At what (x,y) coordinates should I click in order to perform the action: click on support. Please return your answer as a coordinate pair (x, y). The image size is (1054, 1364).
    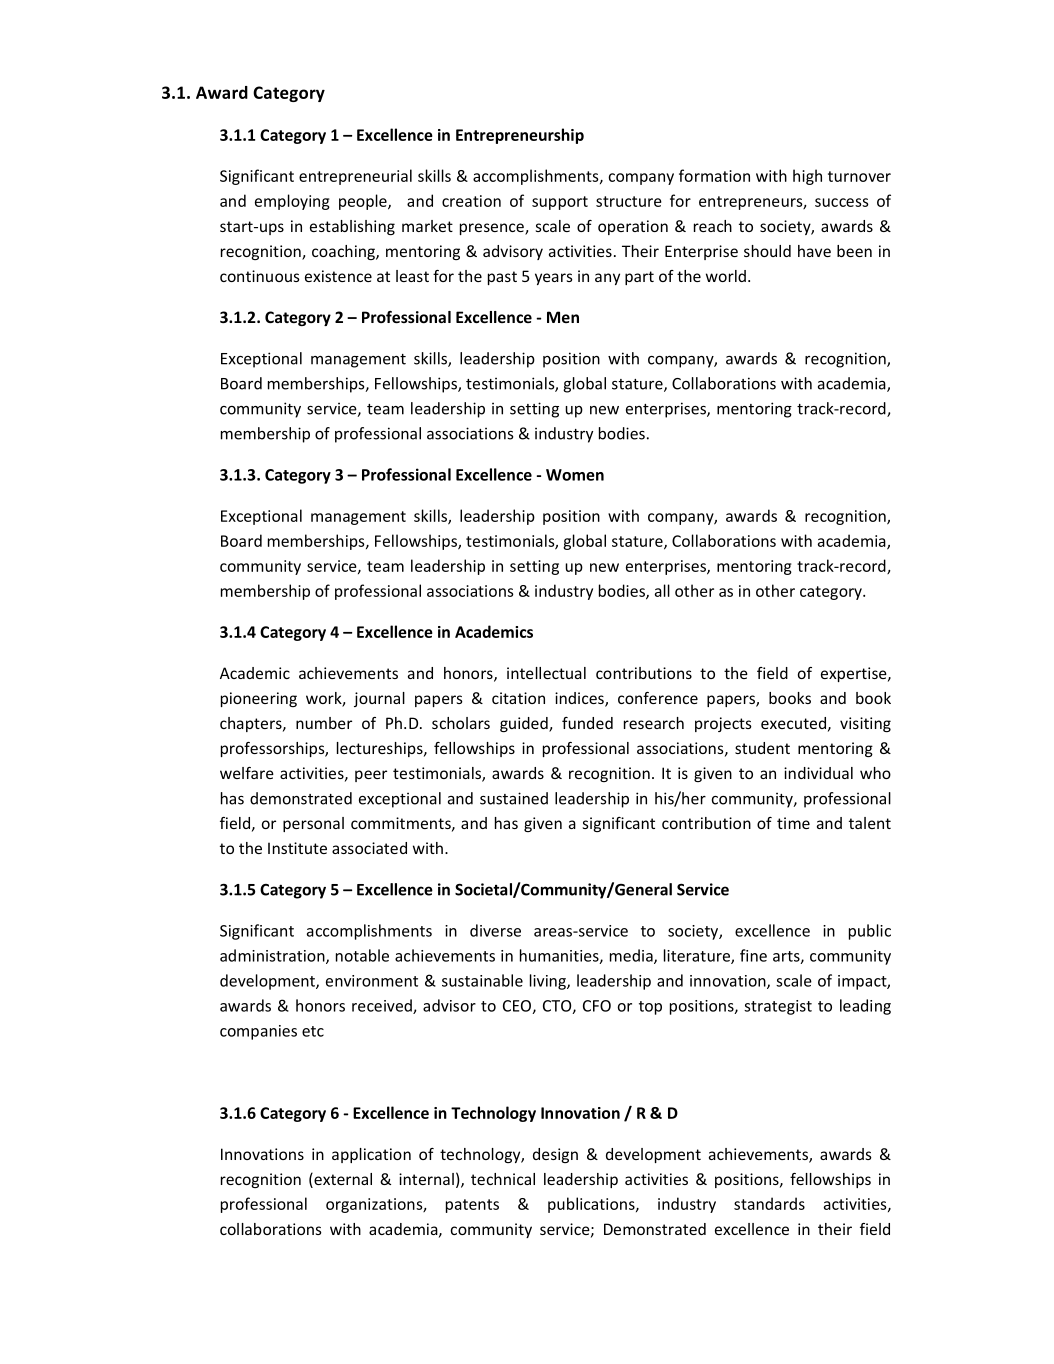
    Looking at the image, I should click on (560, 203).
